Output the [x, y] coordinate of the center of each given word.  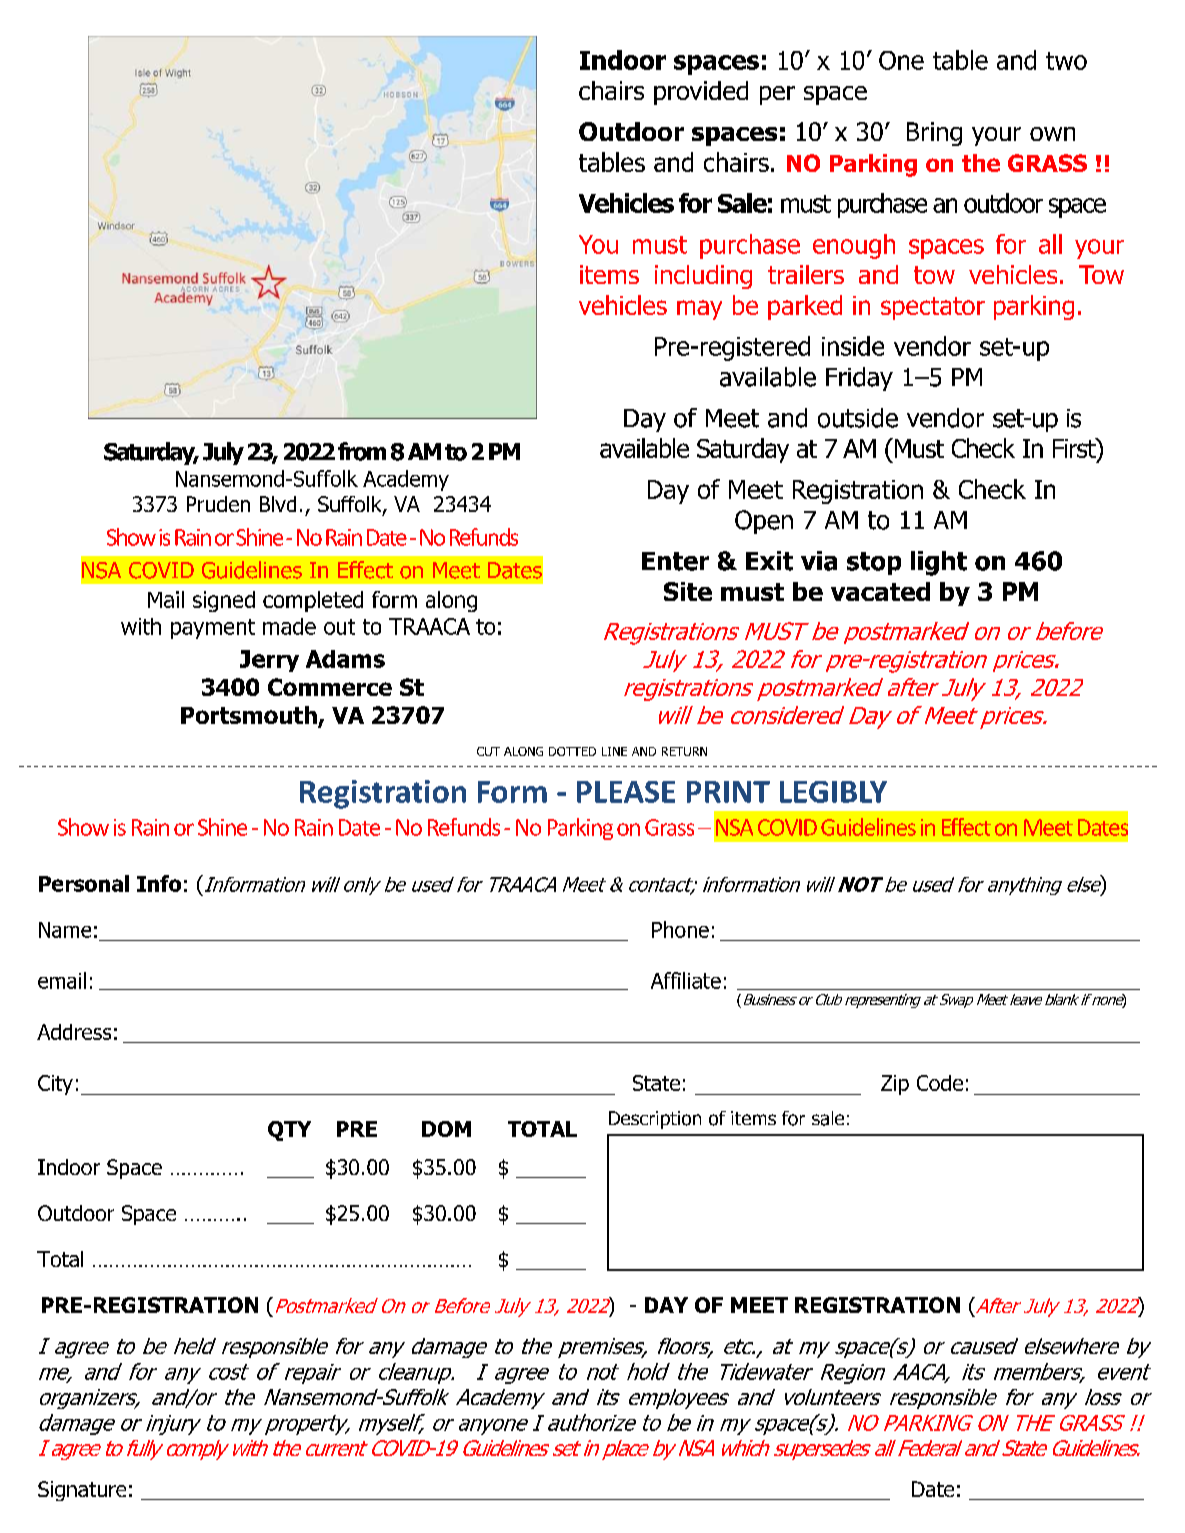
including [703, 277]
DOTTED [572, 751]
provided [701, 93]
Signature [82, 1491]
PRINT [728, 792]
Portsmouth [250, 716]
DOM [446, 1129]
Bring [934, 134]
